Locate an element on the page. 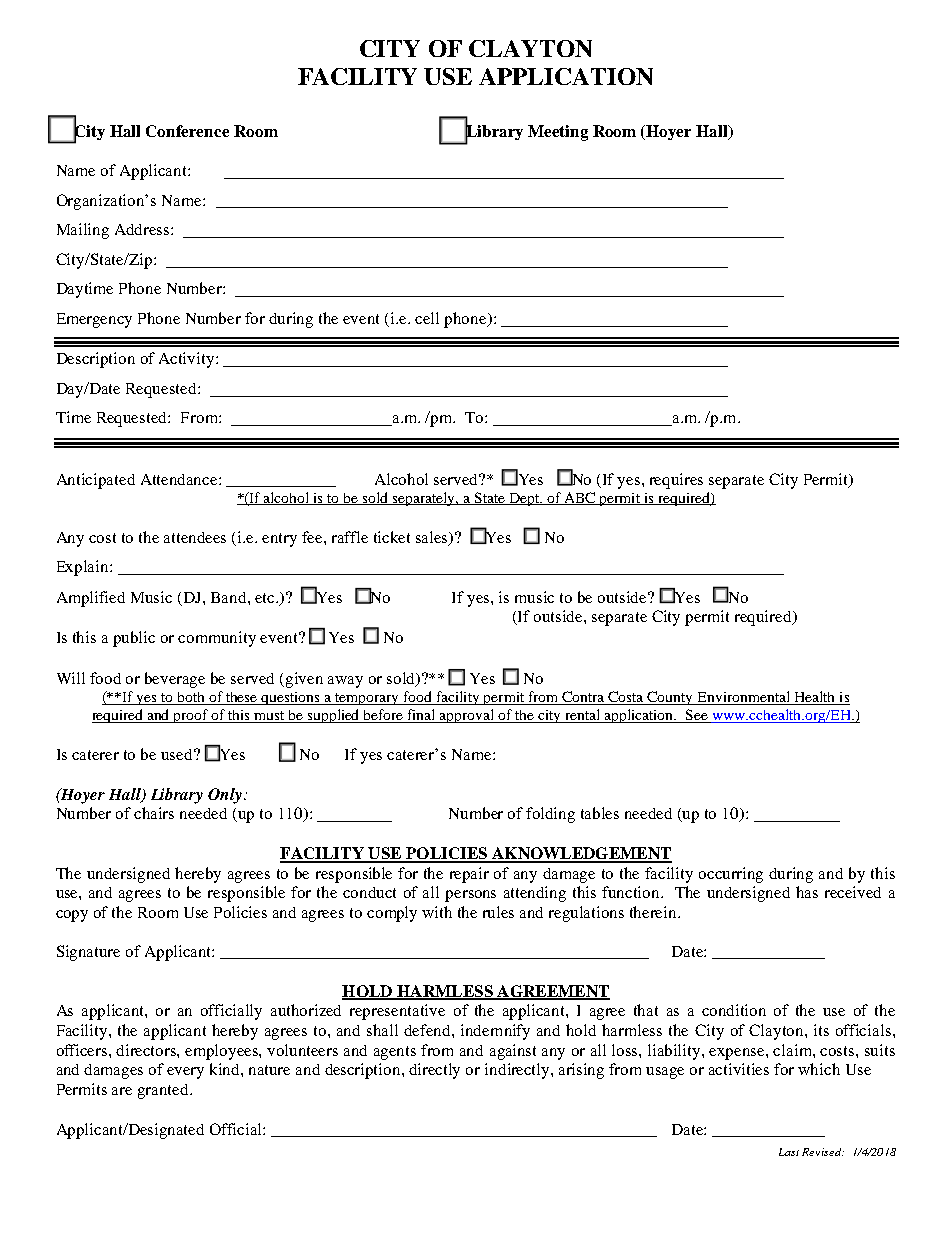  Last is located at coordinates (789, 1152).
